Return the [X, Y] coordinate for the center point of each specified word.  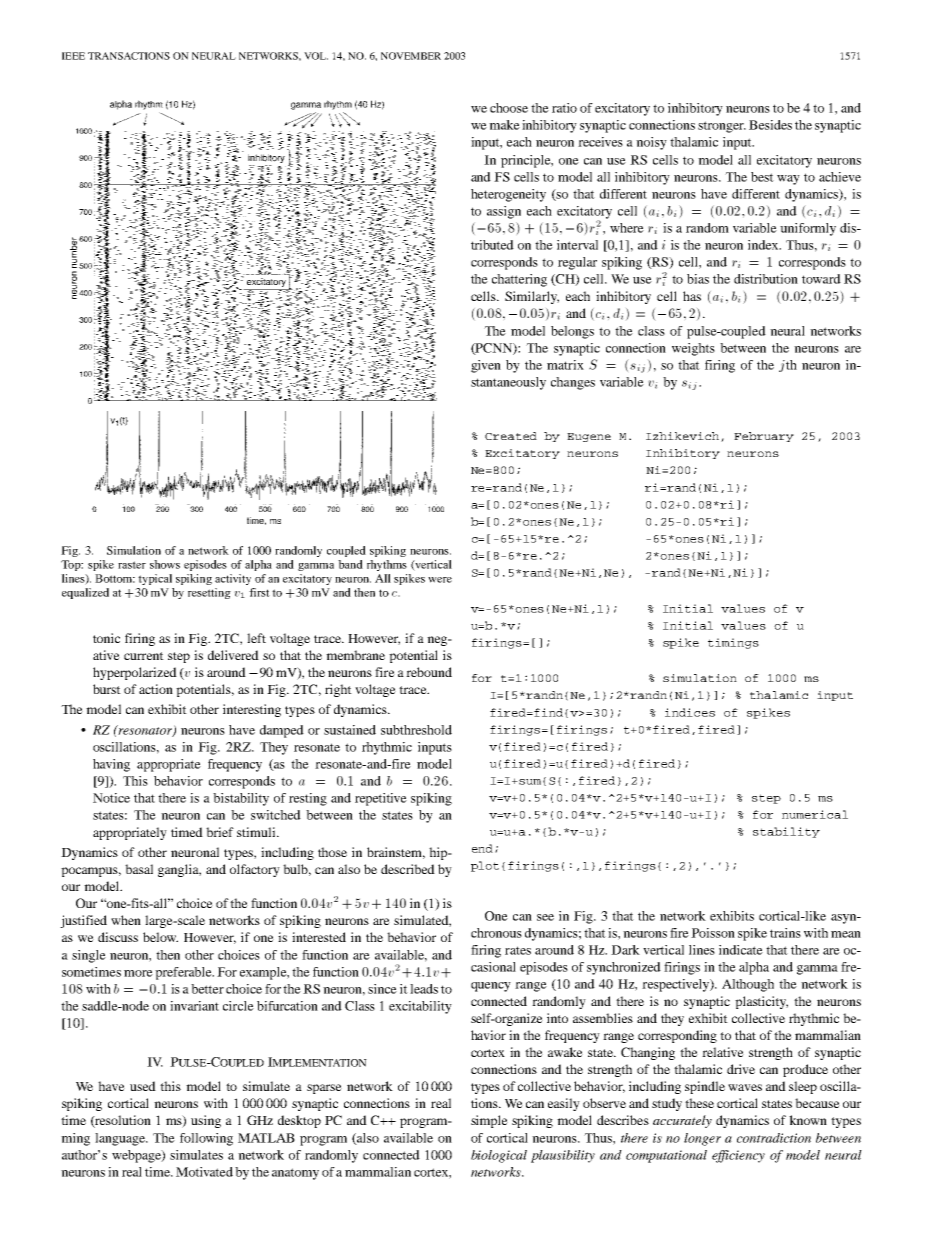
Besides [770, 125]
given [486, 366]
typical [155, 579]
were [440, 580]
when [126, 920]
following [206, 1139]
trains [785, 933]
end [482, 848]
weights [693, 349]
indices [690, 712]
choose [509, 108]
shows [165, 564]
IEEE [73, 56]
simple [489, 1121]
